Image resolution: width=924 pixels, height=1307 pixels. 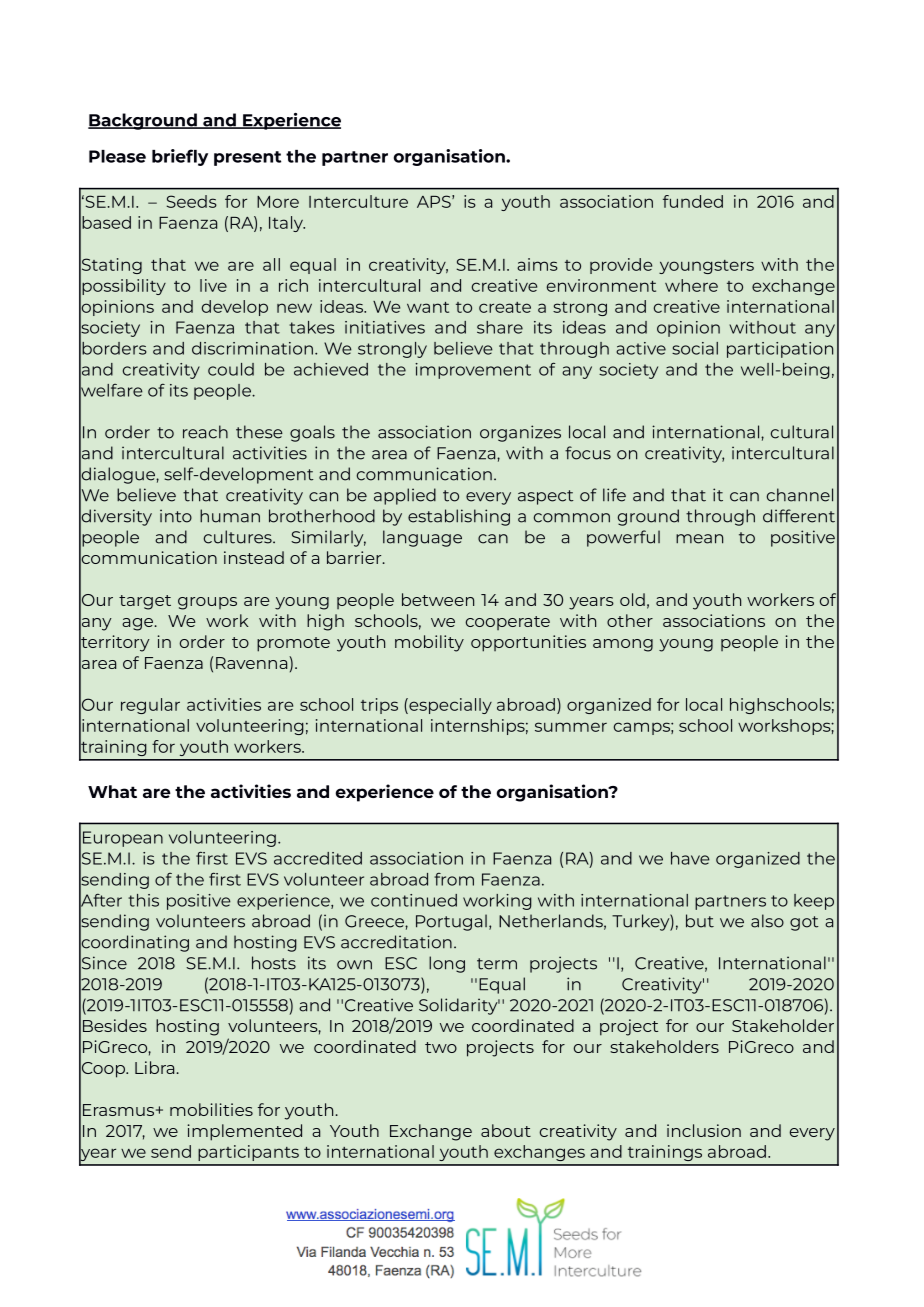 I want to click on aims, so click(x=537, y=264).
